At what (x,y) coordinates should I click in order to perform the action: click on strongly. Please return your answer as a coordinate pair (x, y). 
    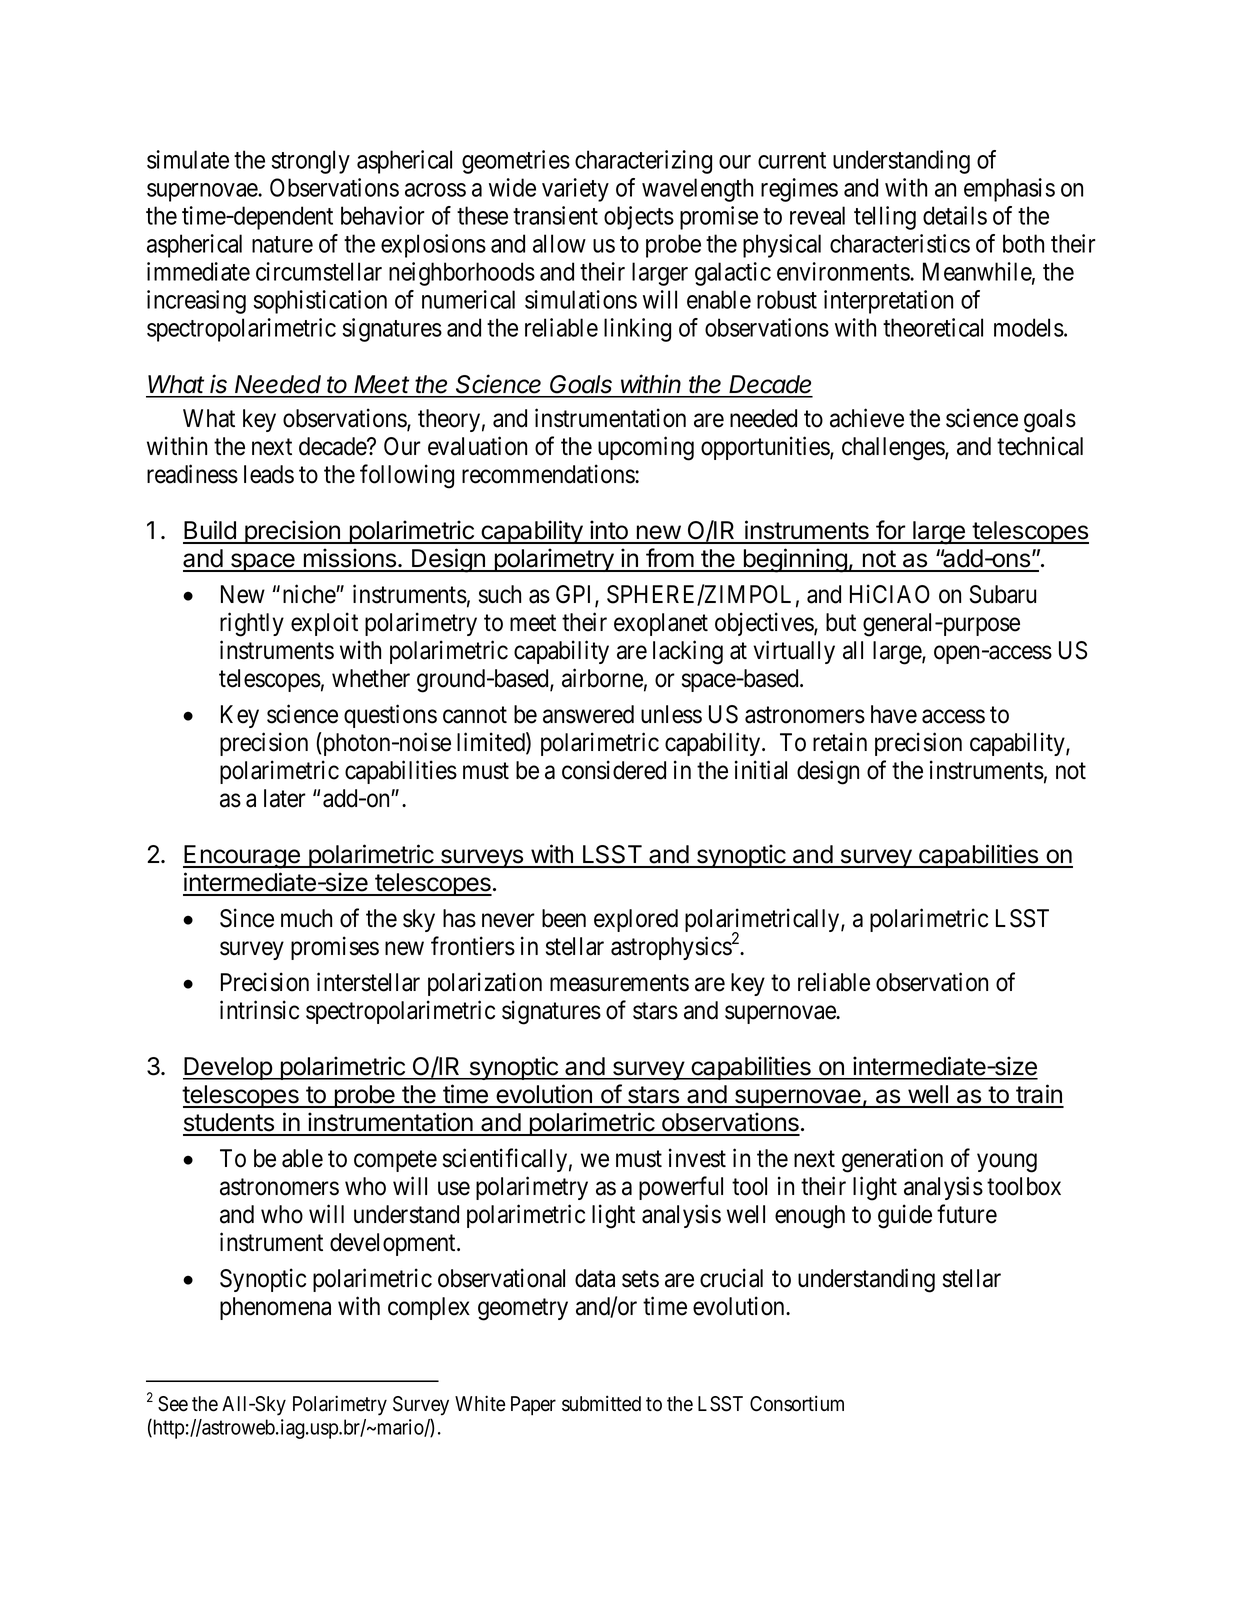
    Looking at the image, I should click on (311, 162).
